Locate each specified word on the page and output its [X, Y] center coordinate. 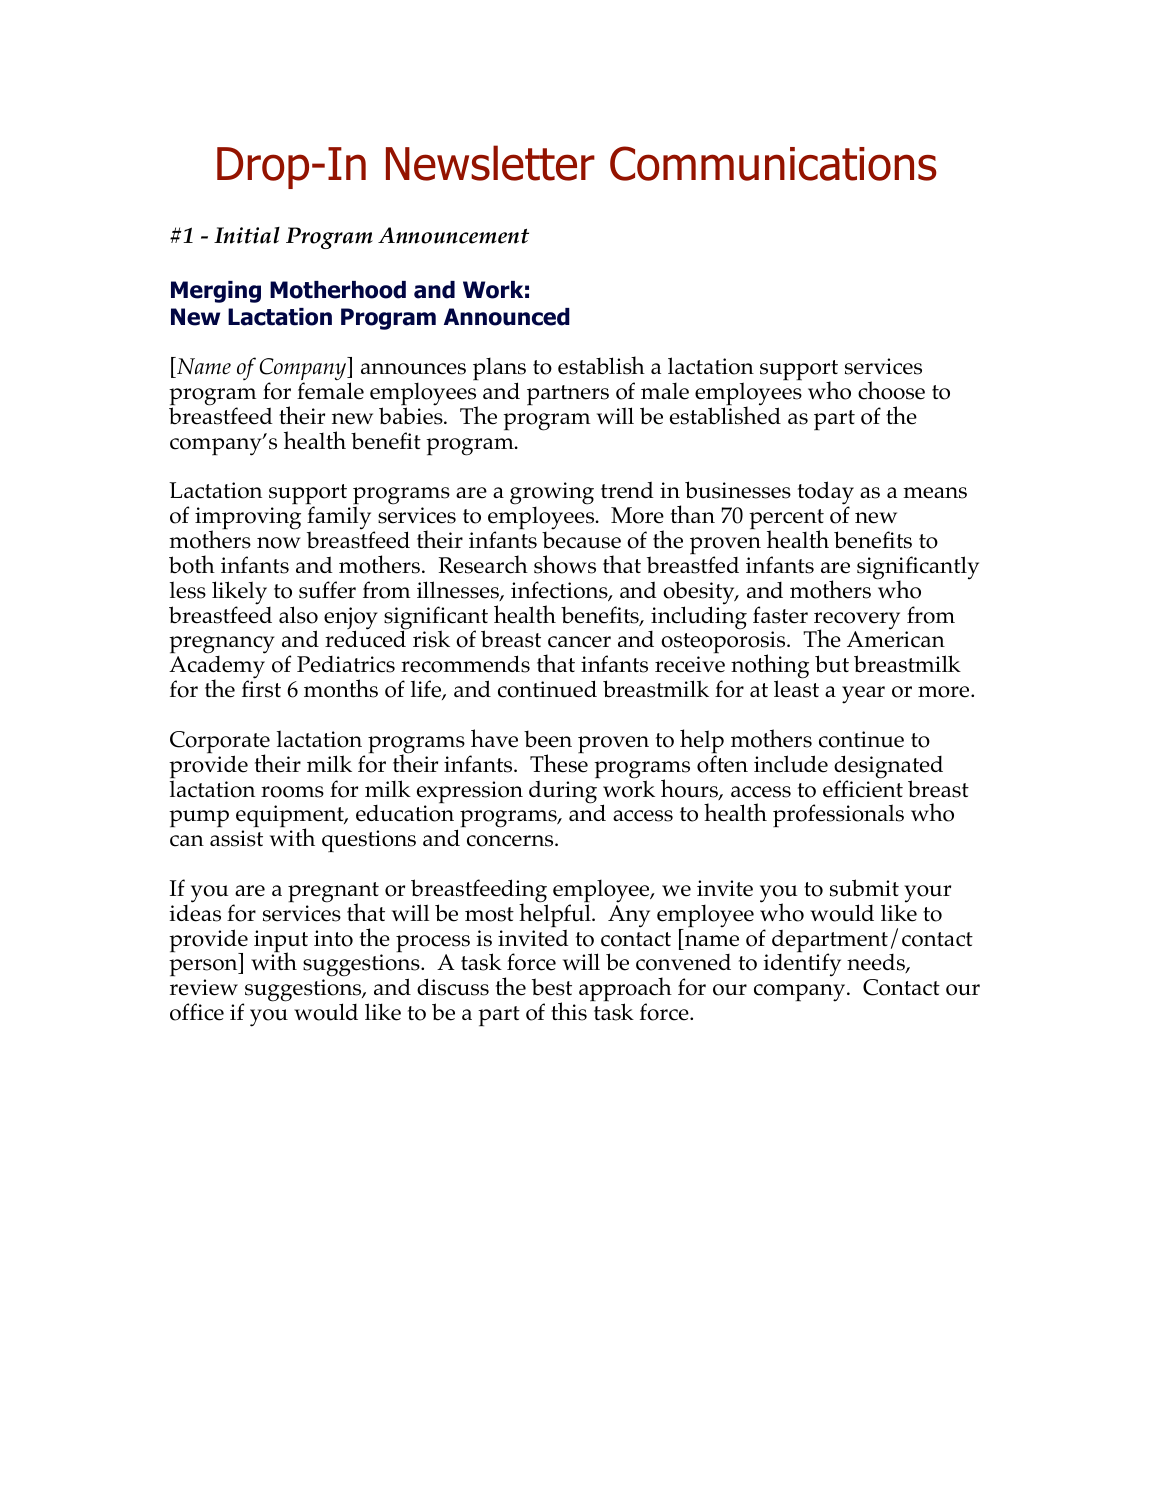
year [863, 695]
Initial [247, 235]
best [552, 987]
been [548, 739]
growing [552, 494]
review [204, 987]
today [826, 494]
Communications [773, 163]
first [261, 689]
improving [248, 519]
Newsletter [490, 163]
